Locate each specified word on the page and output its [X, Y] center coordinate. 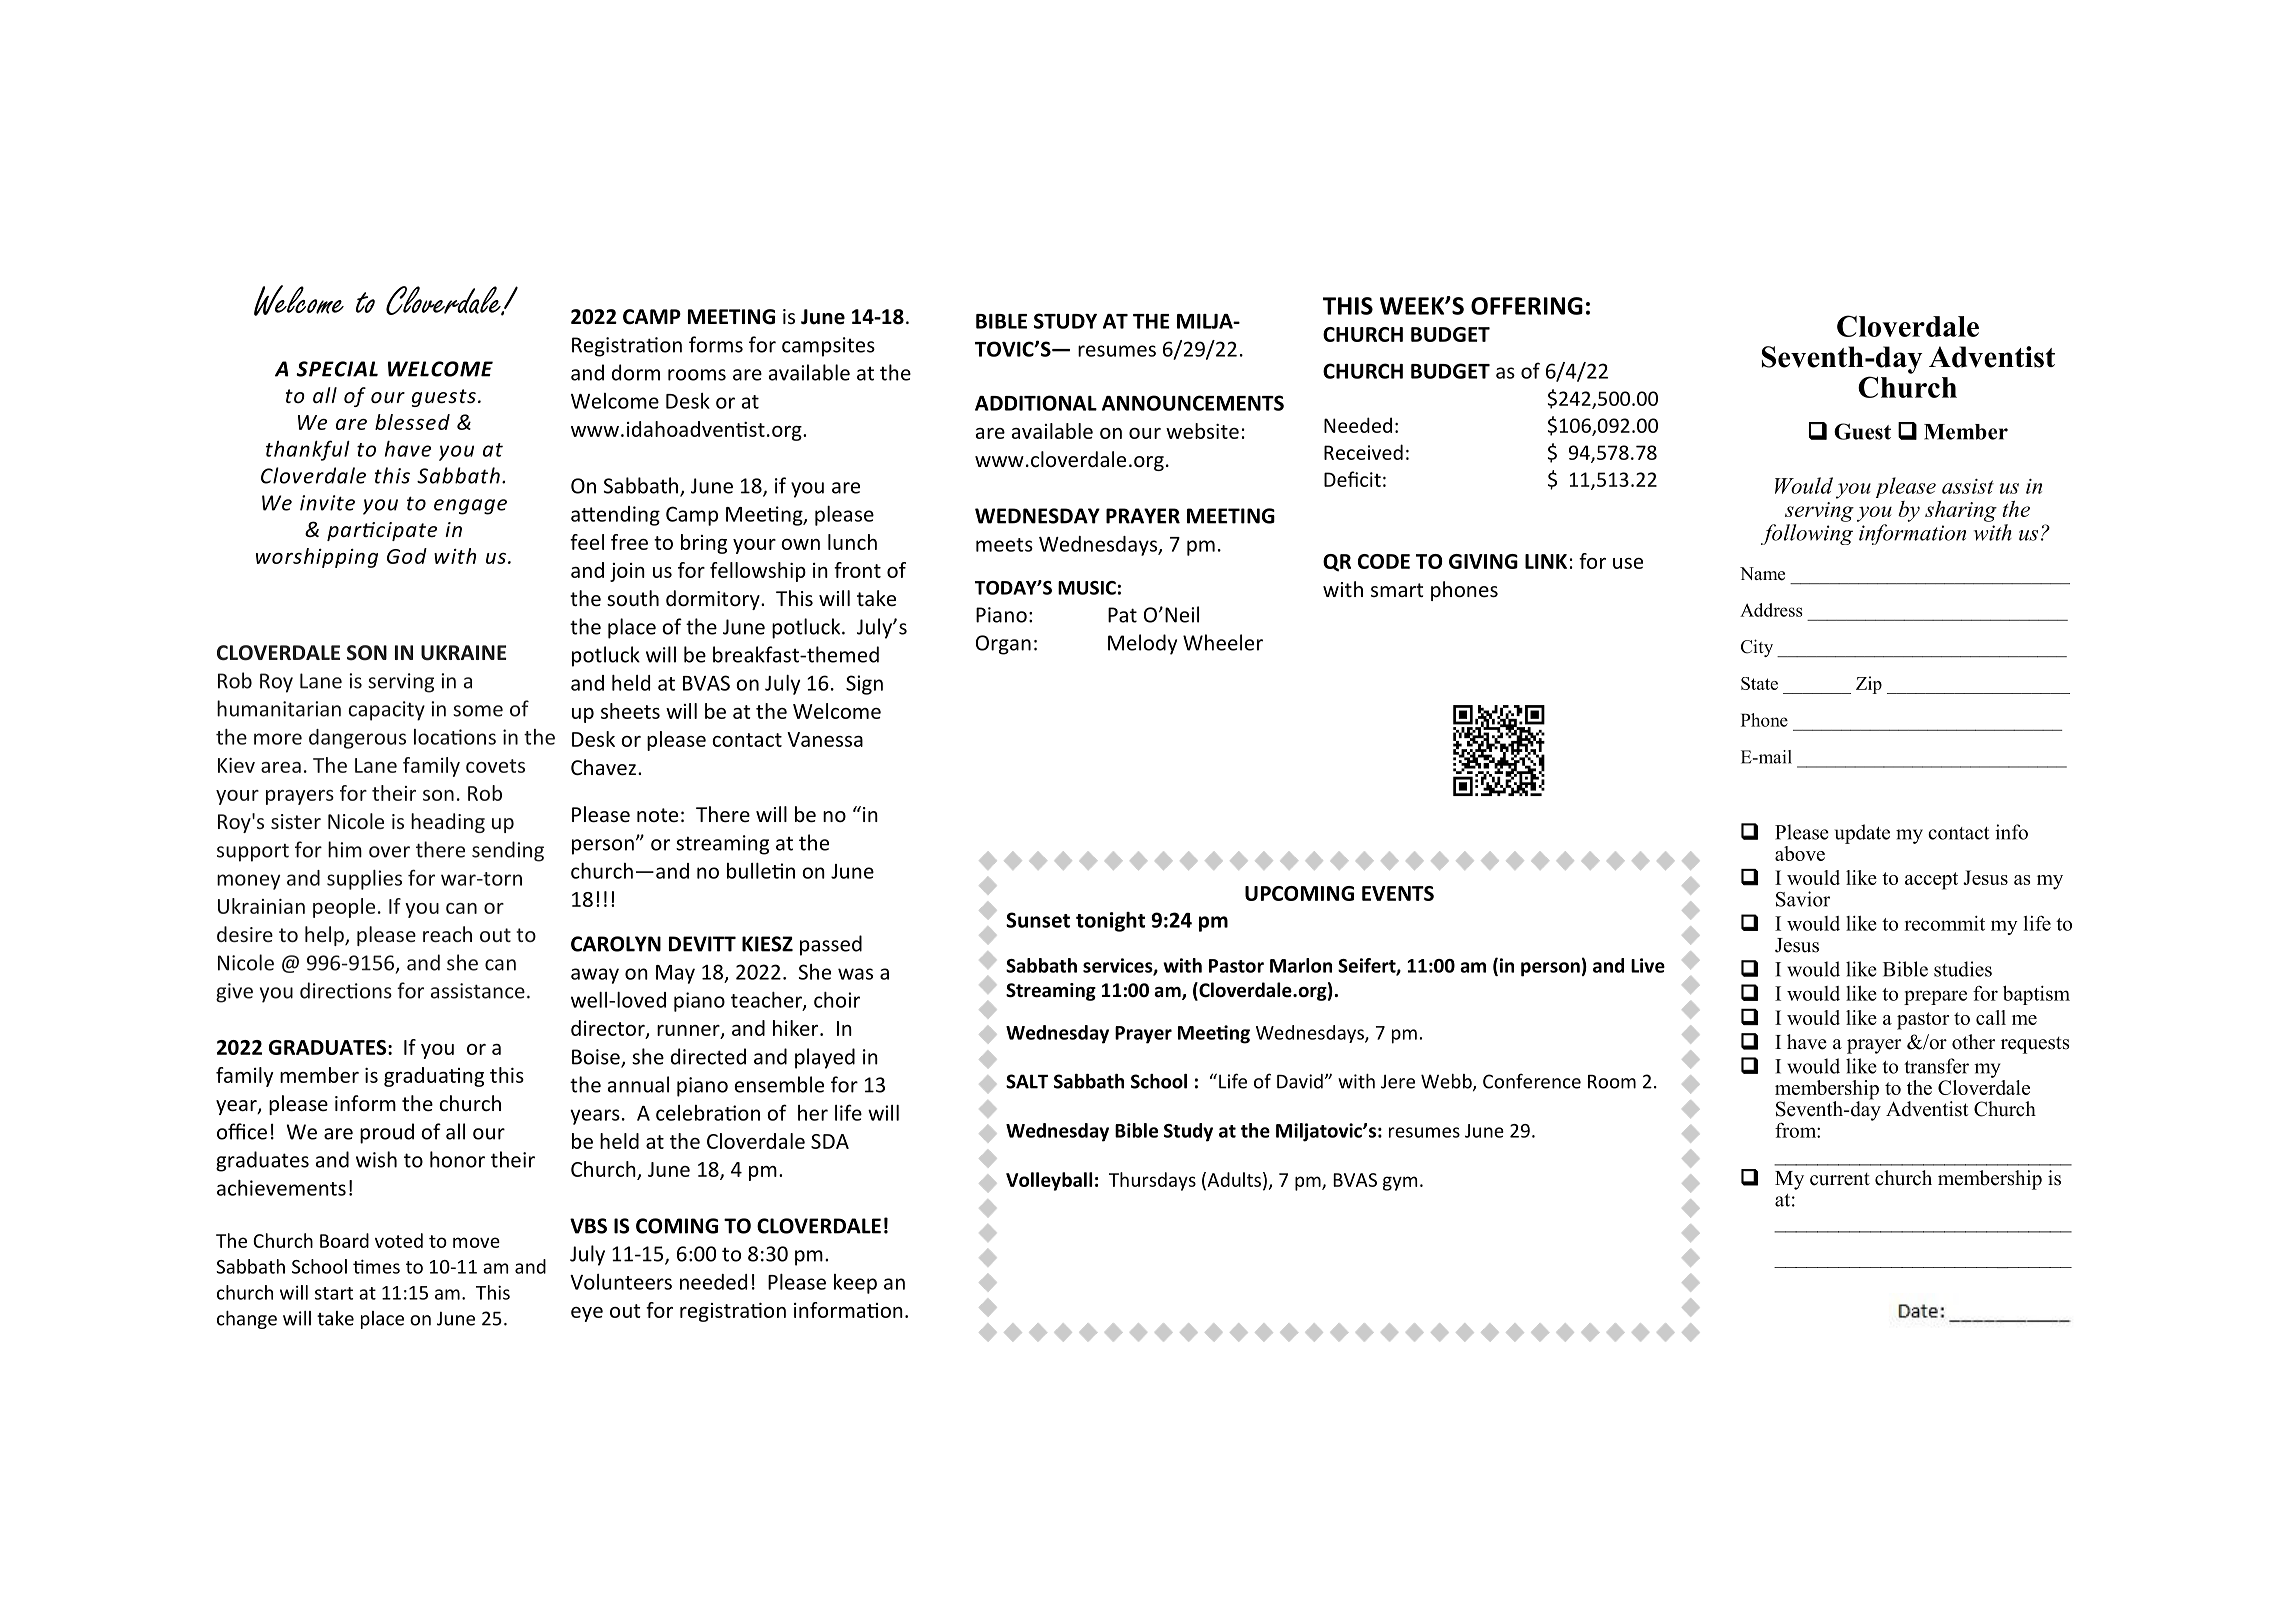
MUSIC [1087, 588]
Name [1762, 574]
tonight [1110, 922]
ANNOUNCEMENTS [1193, 403]
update [1862, 834]
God [407, 556]
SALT [1027, 1081]
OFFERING [1527, 306]
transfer [1936, 1066]
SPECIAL [337, 369]
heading [448, 823]
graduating [434, 1077]
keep [855, 1284]
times [376, 1266]
